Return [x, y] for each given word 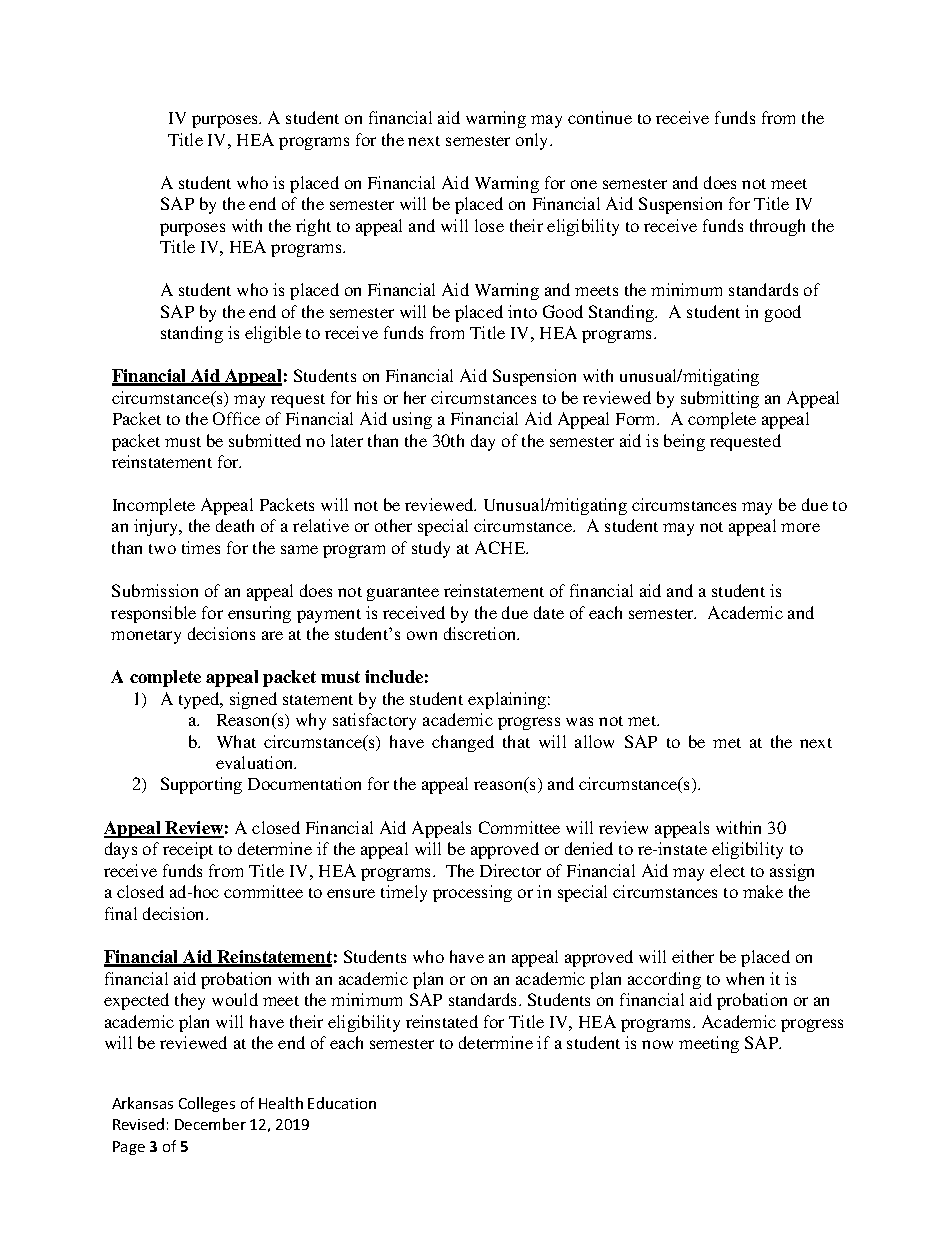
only [533, 141]
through [777, 227]
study [431, 549]
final [121, 913]
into [522, 311]
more [800, 527]
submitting [720, 399]
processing [472, 893]
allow [594, 741]
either [693, 956]
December [210, 1124]
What [236, 741]
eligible [273, 334]
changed [463, 743]
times [201, 547]
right [313, 227]
